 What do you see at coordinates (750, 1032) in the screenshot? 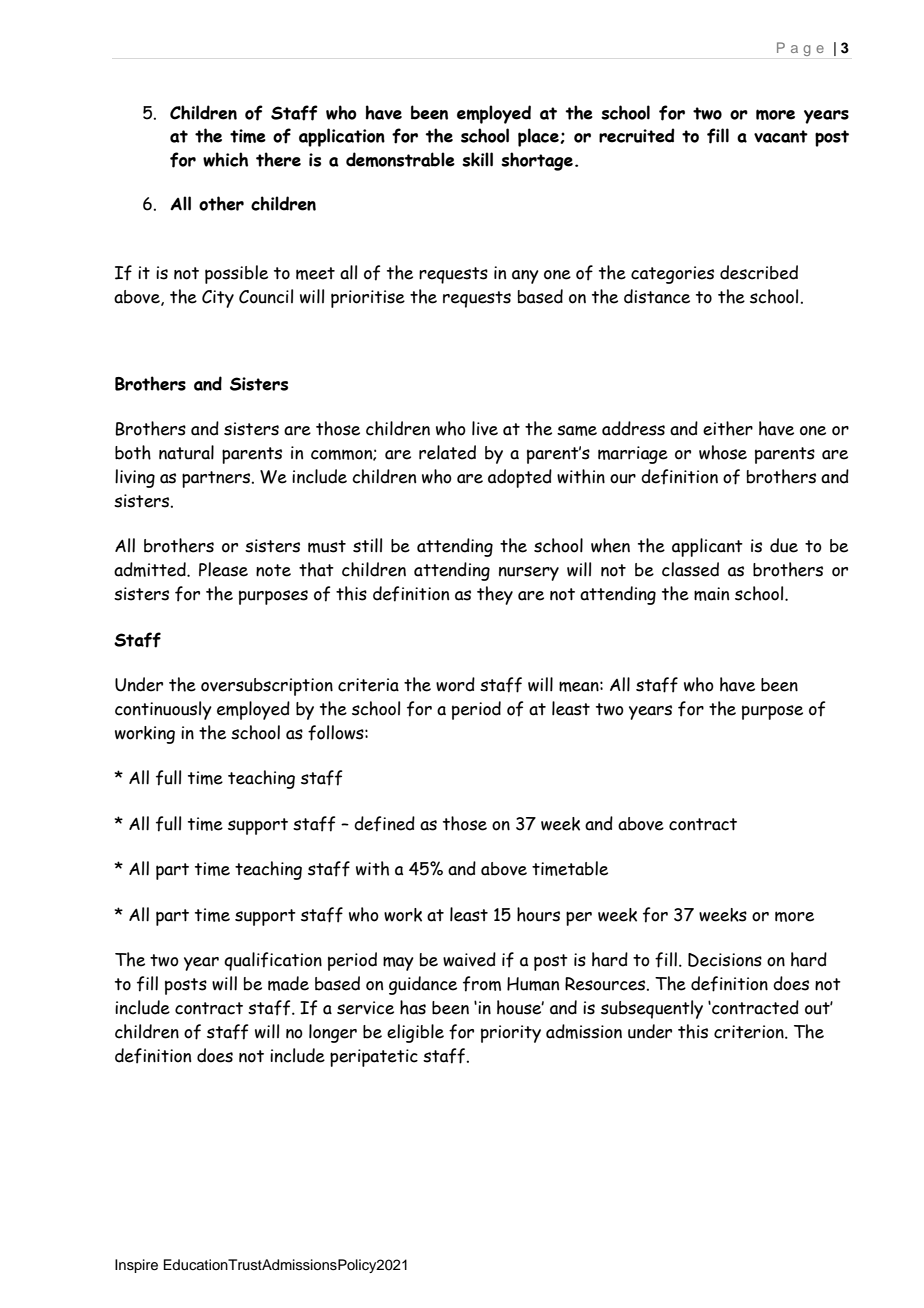
I see `criterion` at bounding box center [750, 1032].
